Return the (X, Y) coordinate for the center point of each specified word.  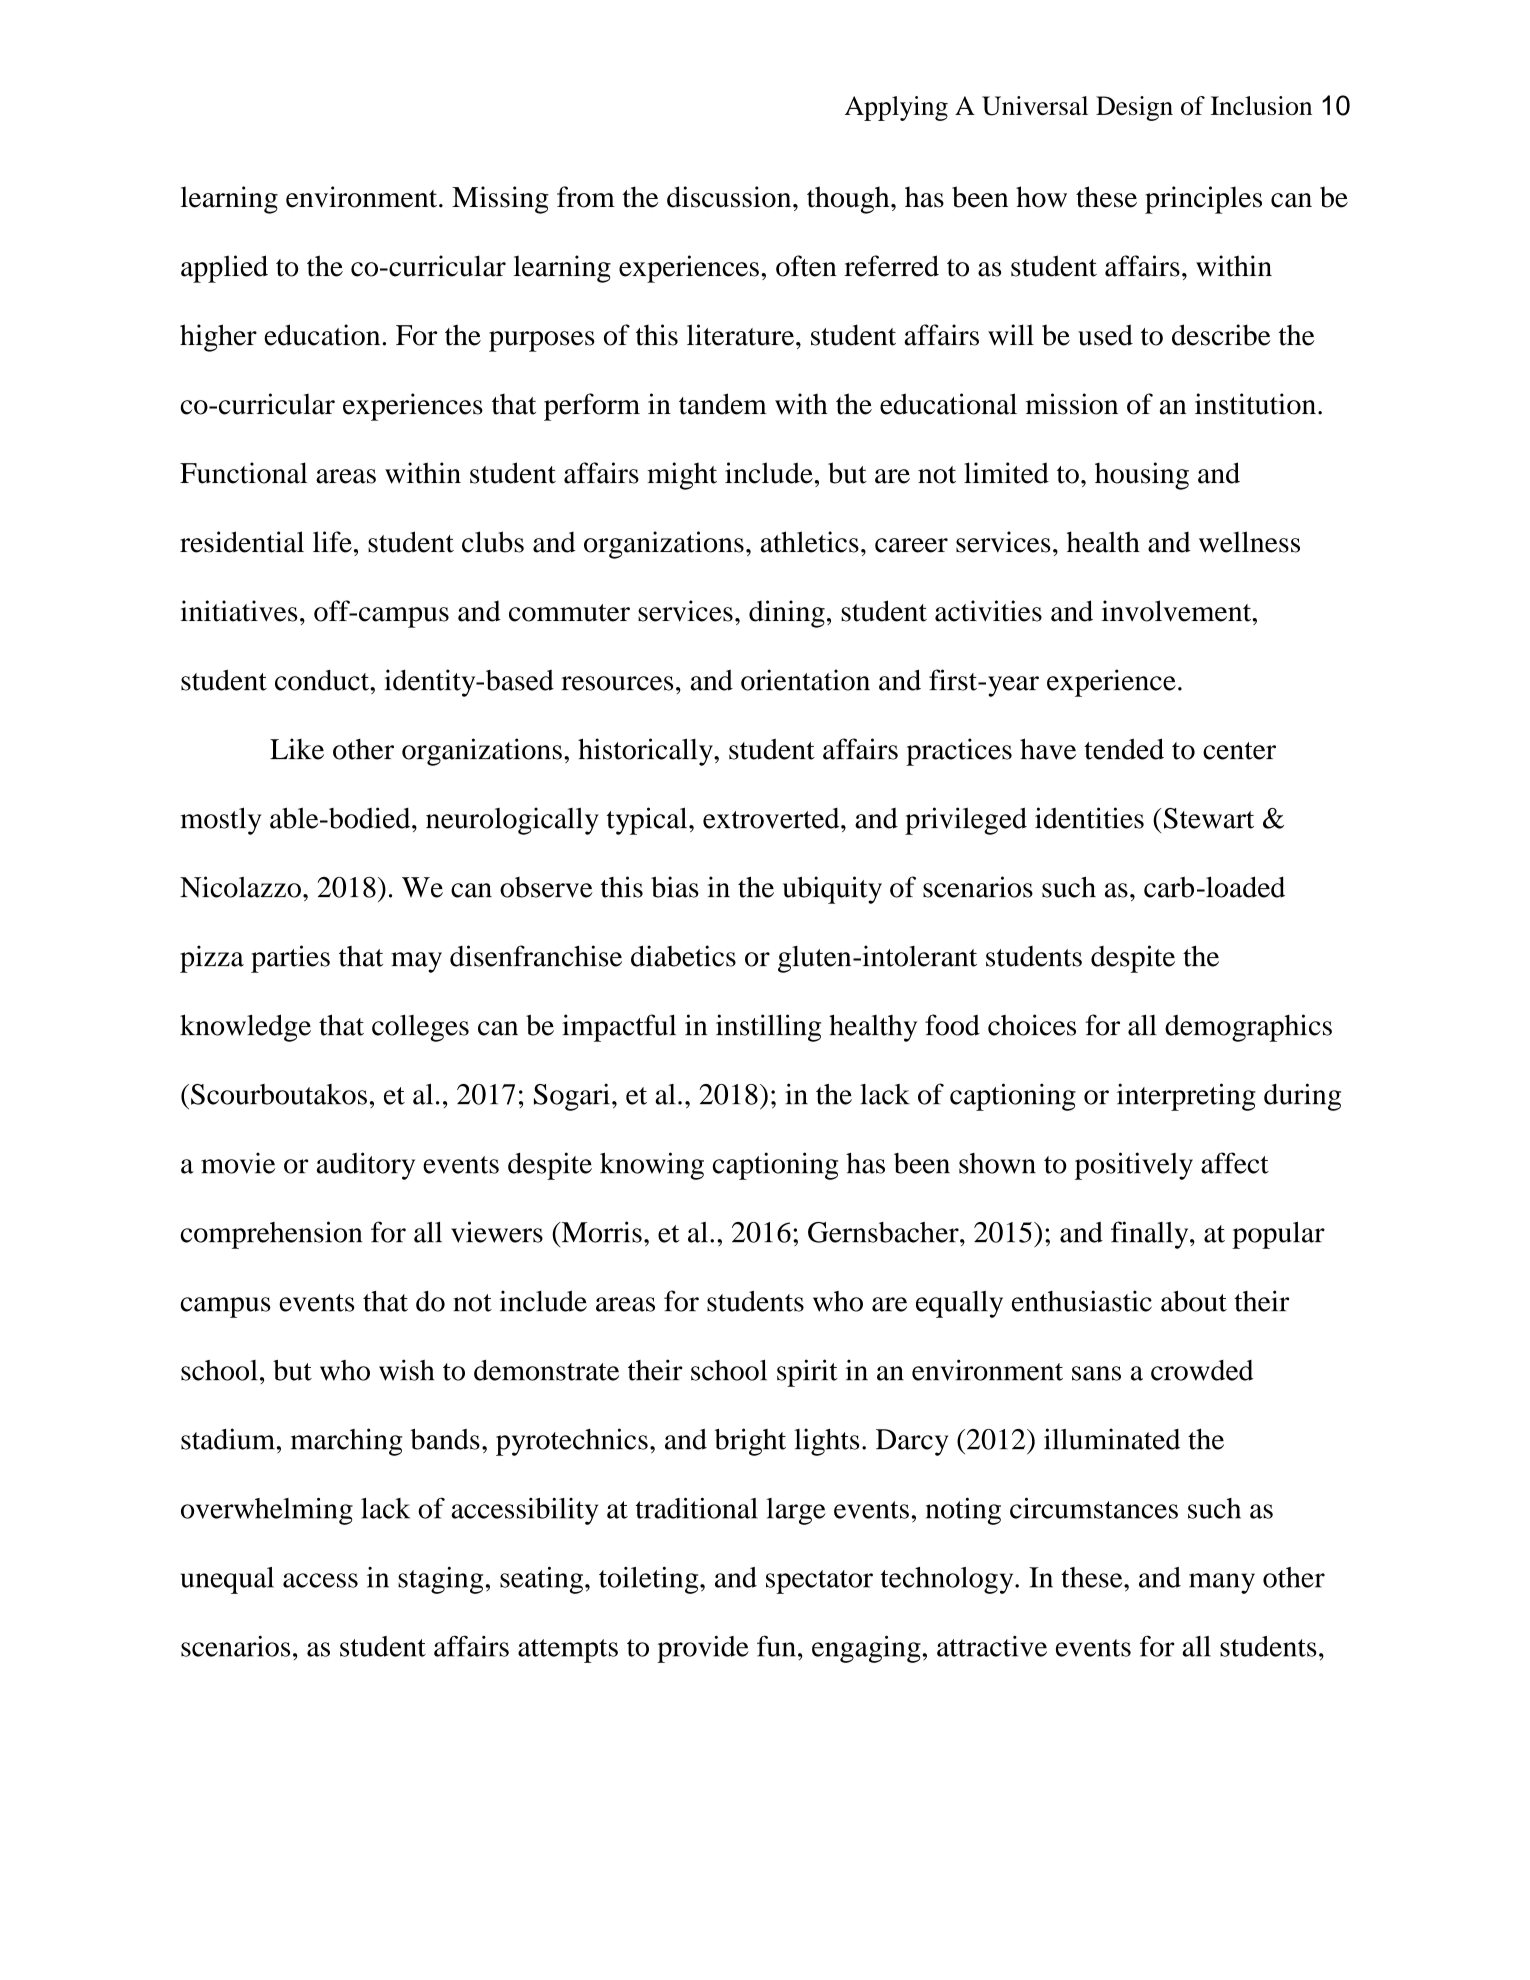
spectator (819, 1582)
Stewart (1209, 818)
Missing (500, 200)
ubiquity (832, 890)
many (1222, 1583)
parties (290, 959)
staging (440, 1580)
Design (1134, 108)
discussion (730, 197)
